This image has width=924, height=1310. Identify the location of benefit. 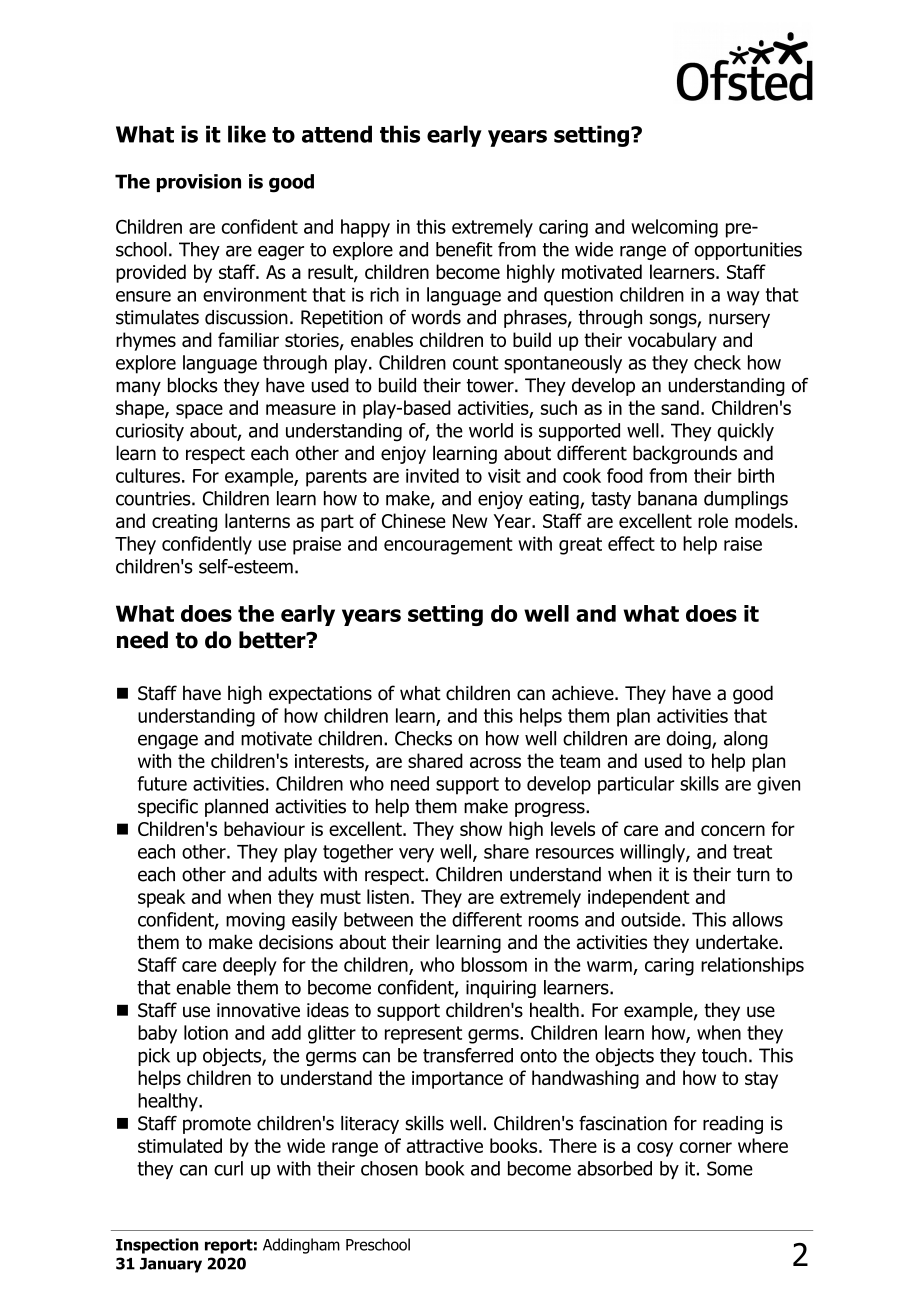
(464, 249).
